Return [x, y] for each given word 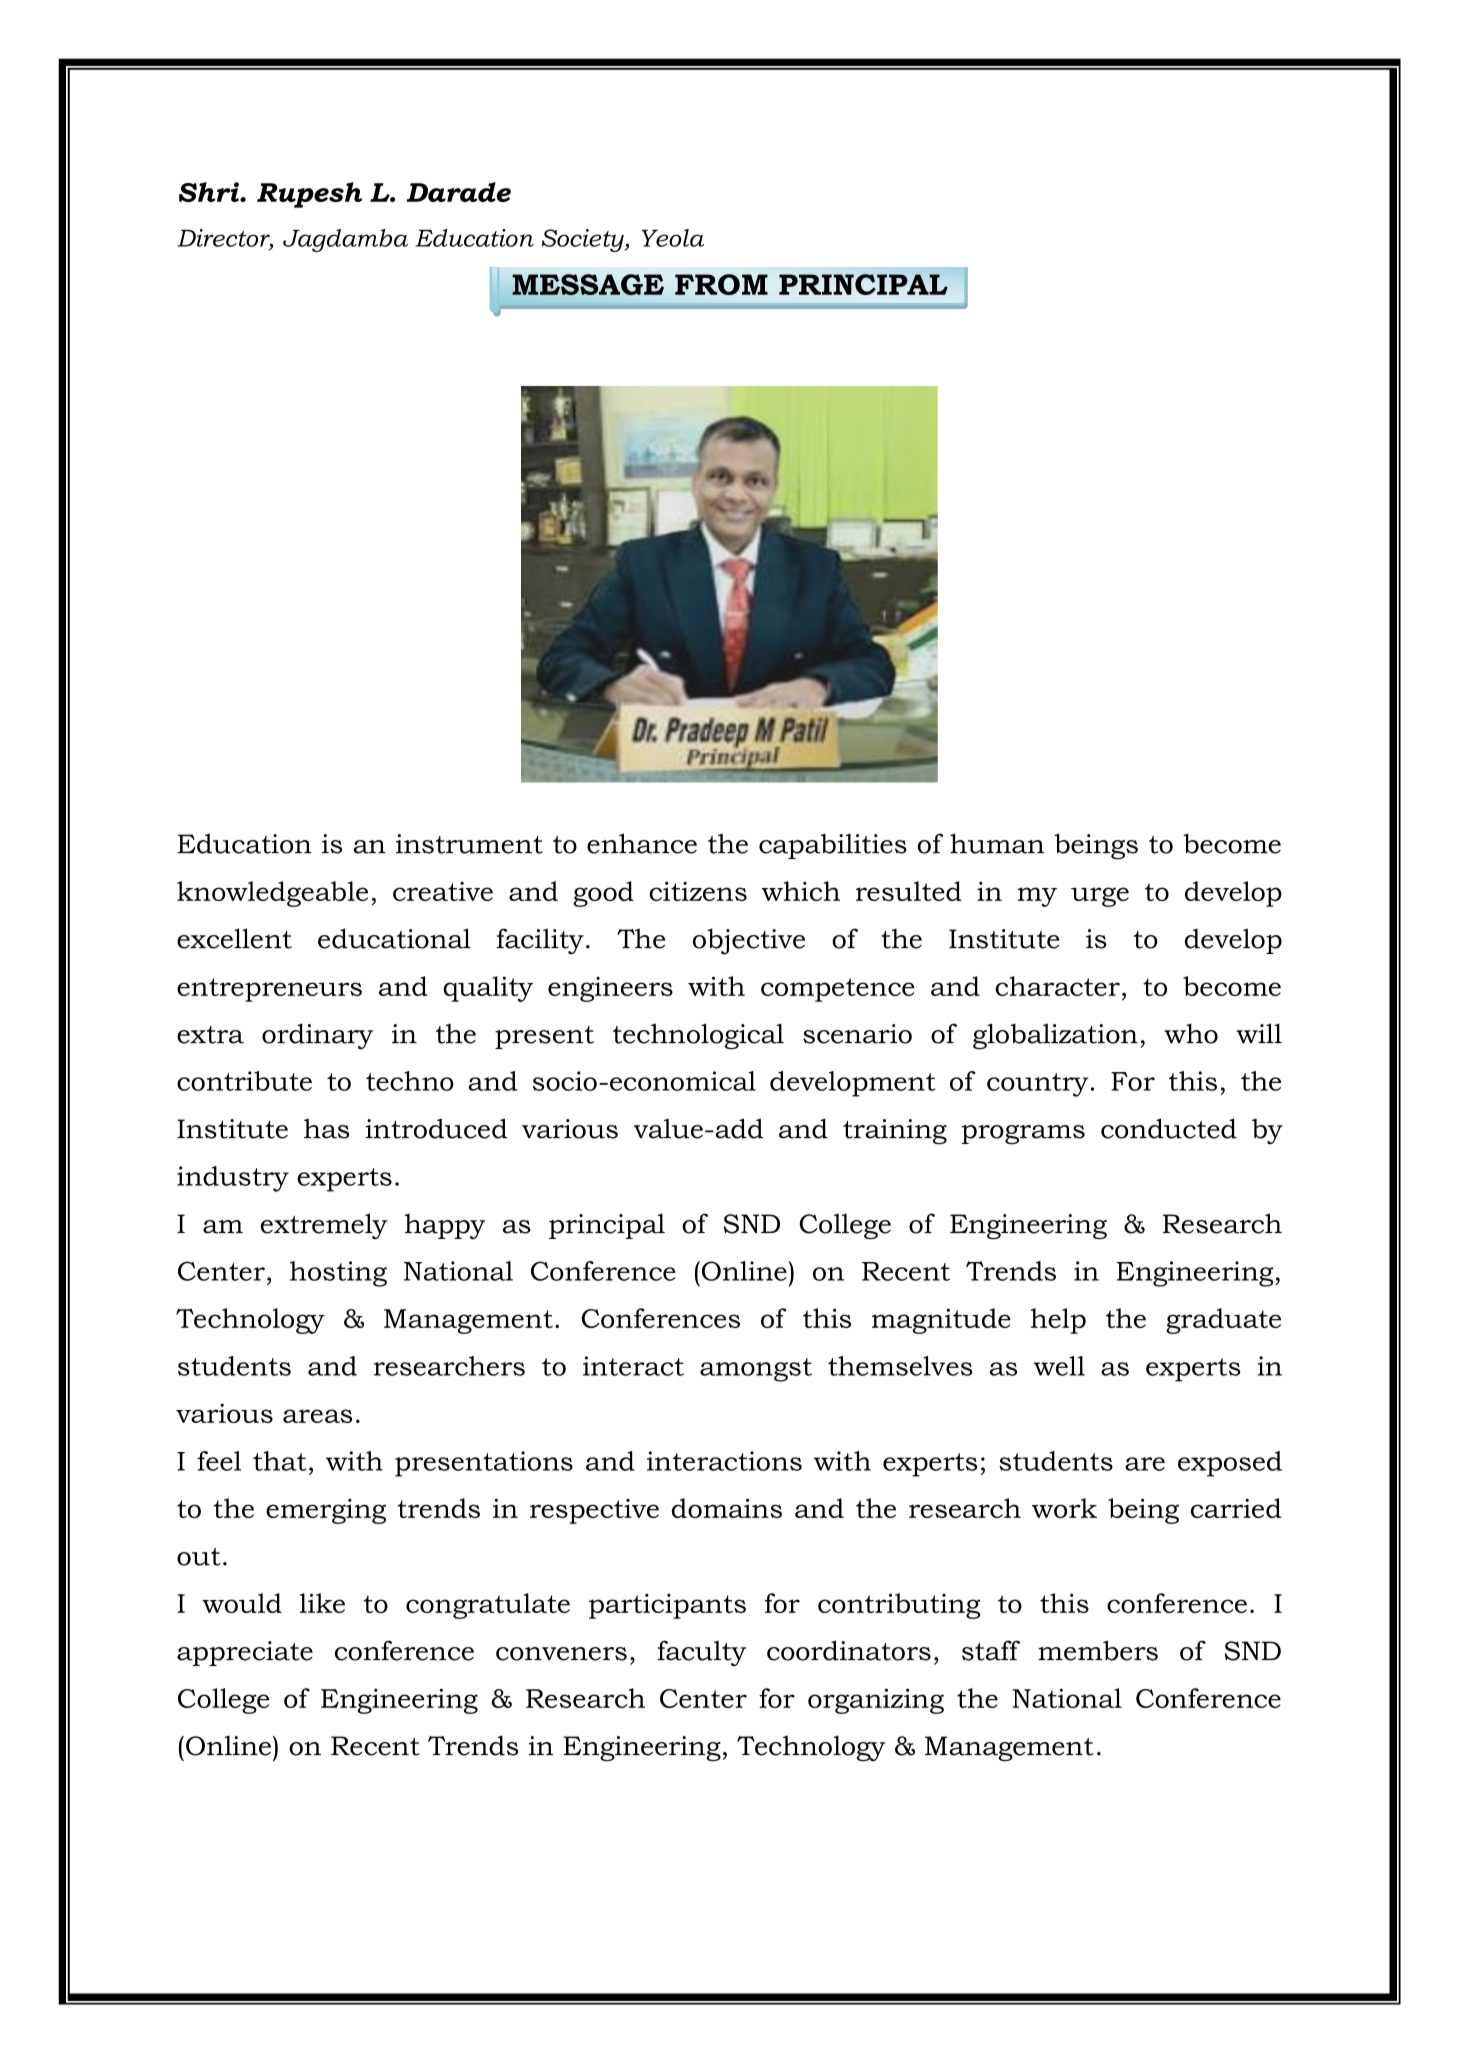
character [1057, 986]
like [322, 1603]
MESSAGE [588, 284]
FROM [721, 284]
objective [749, 941]
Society [584, 240]
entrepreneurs [269, 990]
